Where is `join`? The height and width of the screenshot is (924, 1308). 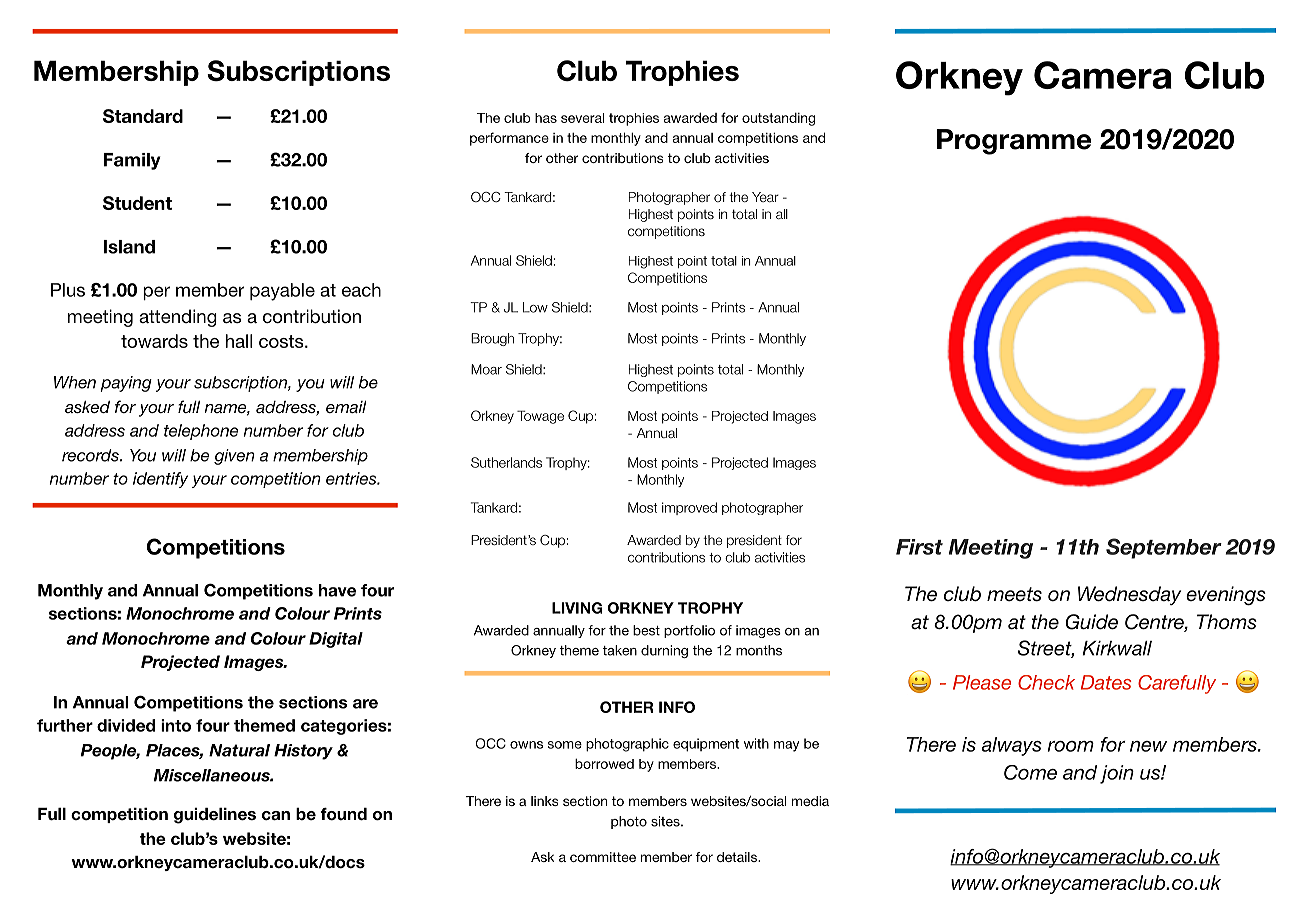
join is located at coordinates (1117, 774).
